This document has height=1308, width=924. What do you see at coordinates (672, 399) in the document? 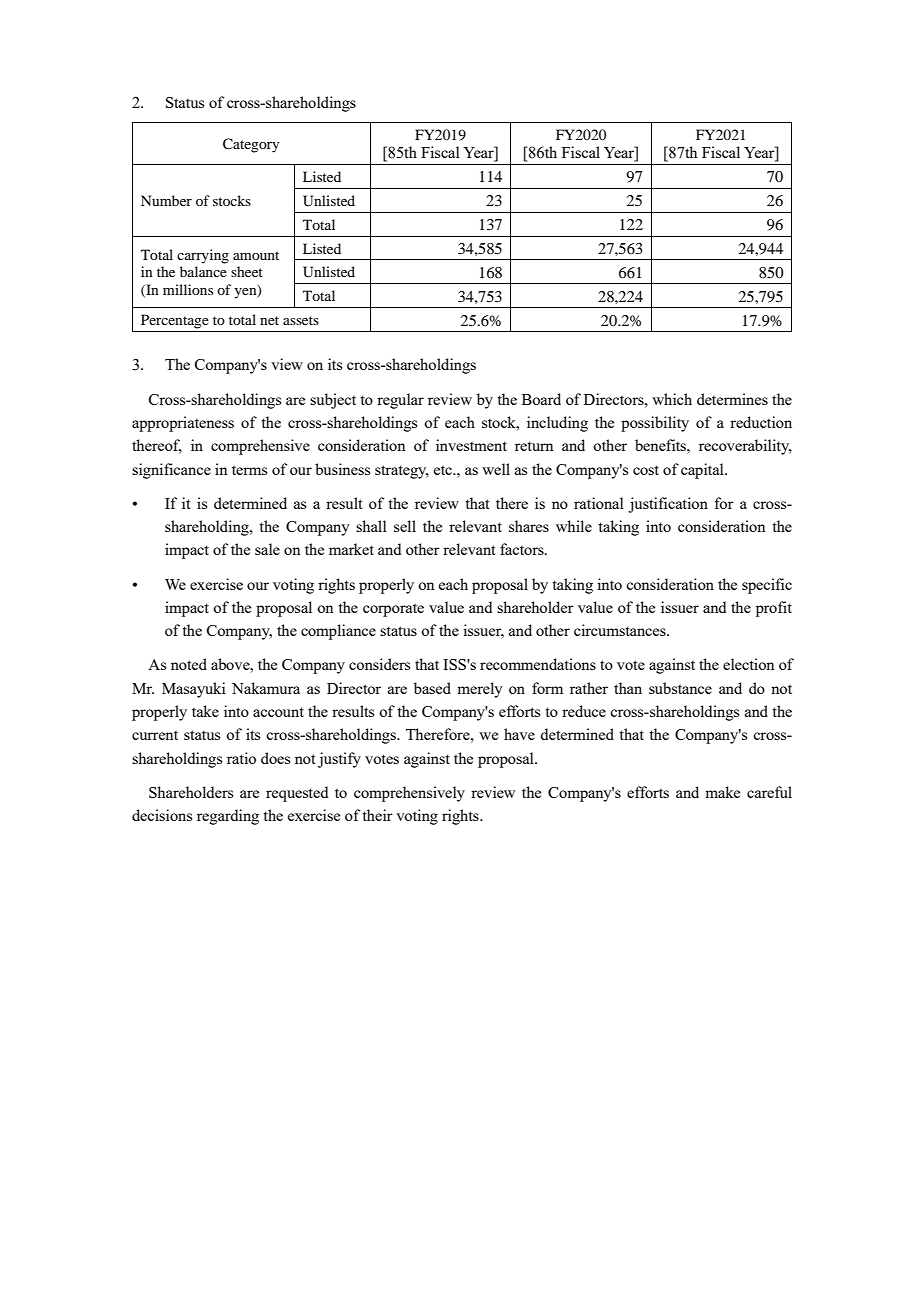
I see `which` at bounding box center [672, 399].
